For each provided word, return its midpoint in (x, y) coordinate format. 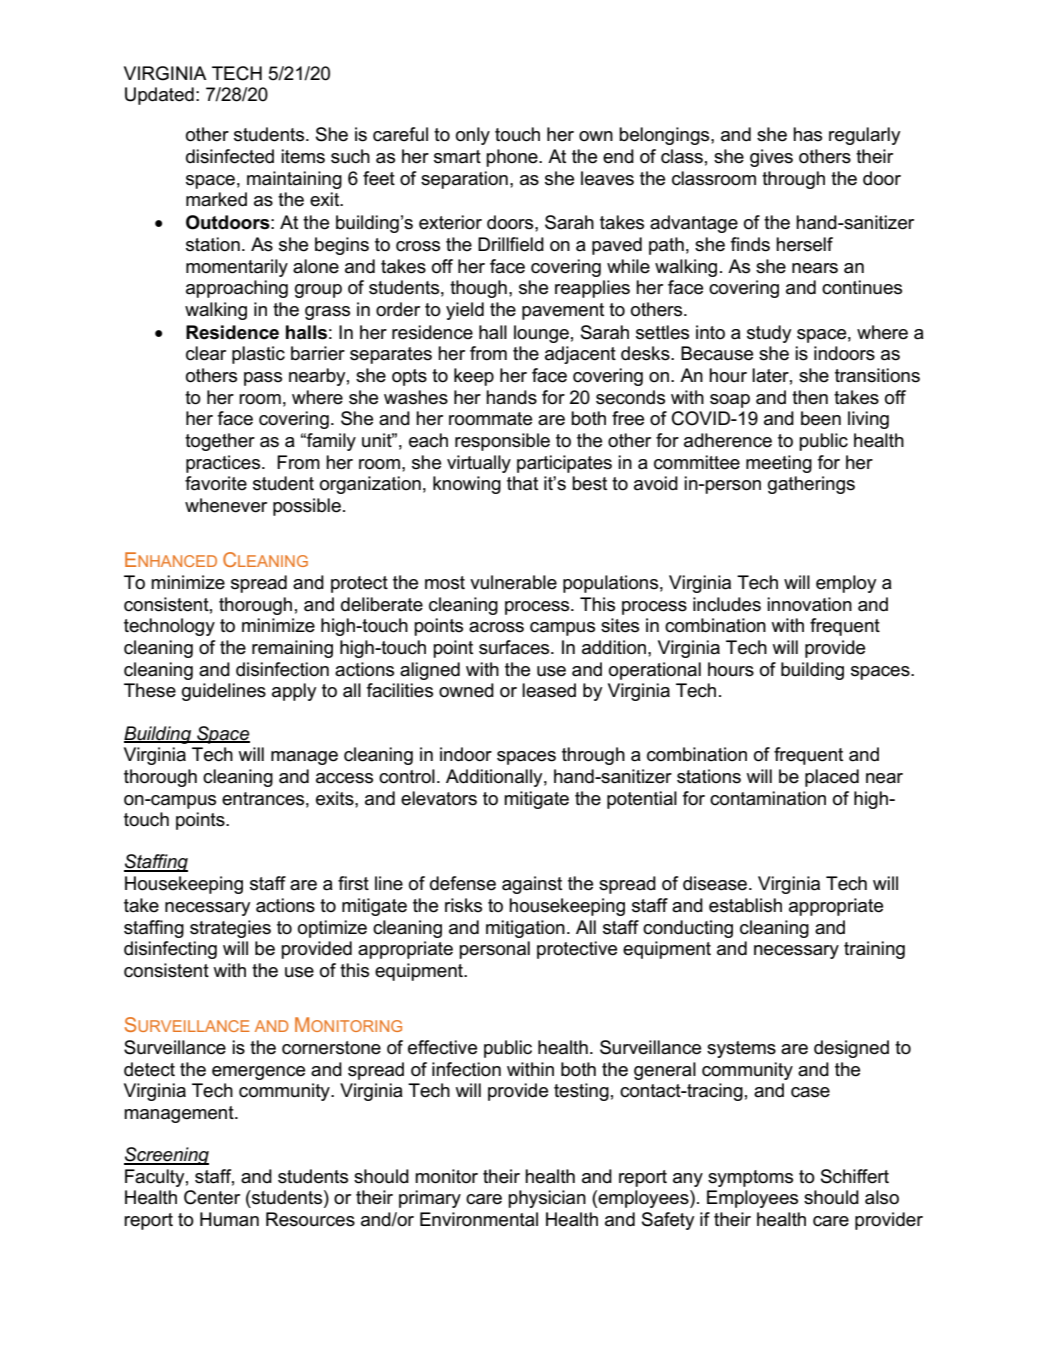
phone (513, 158)
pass (263, 379)
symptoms (750, 1178)
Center (212, 1197)
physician (547, 1199)
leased (549, 690)
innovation (809, 604)
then (810, 397)
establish (745, 905)
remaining (292, 649)
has (807, 134)
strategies (230, 929)
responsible (502, 442)
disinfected (230, 156)
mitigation (525, 929)
